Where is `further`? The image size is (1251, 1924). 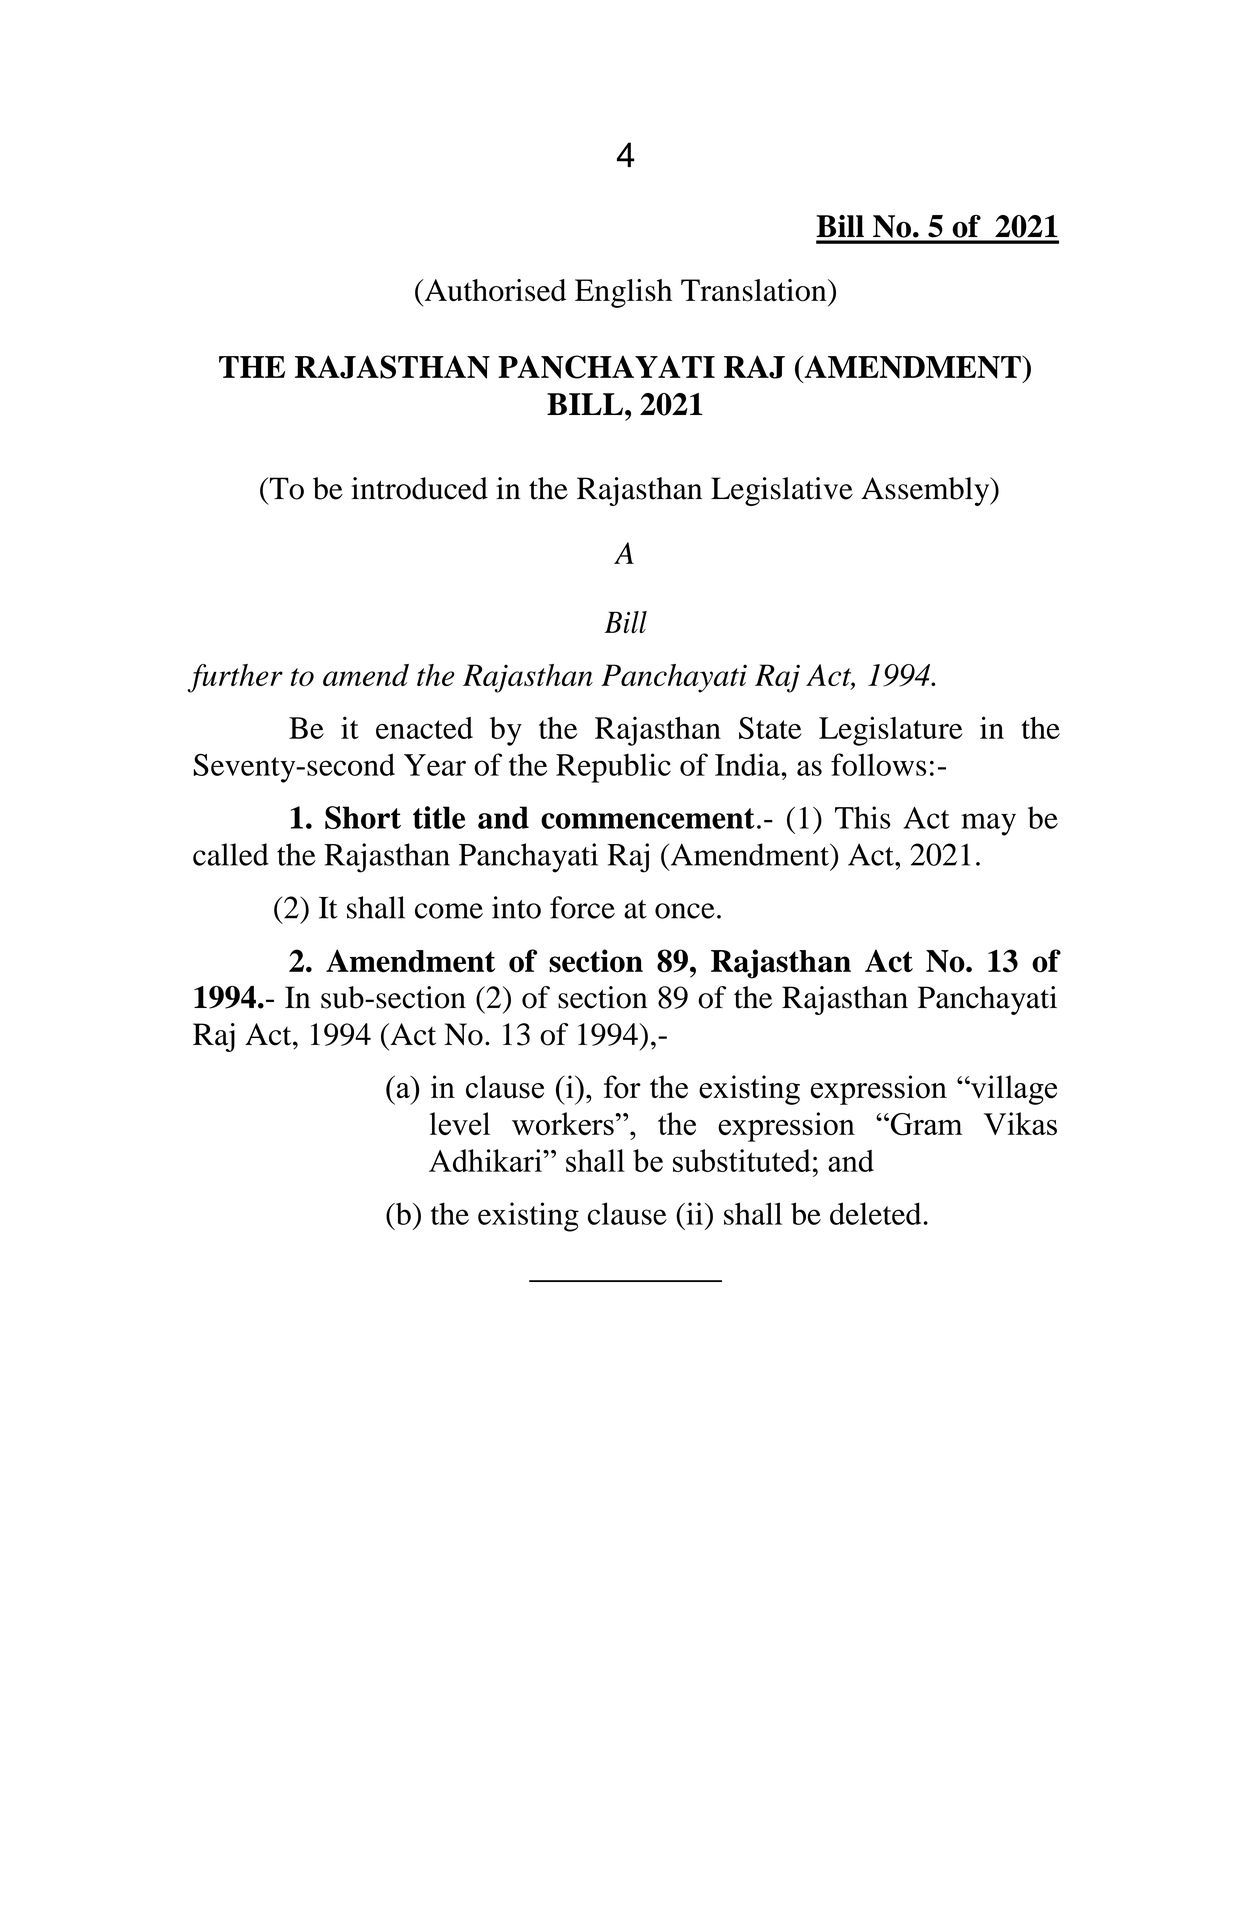
further is located at coordinates (235, 678).
